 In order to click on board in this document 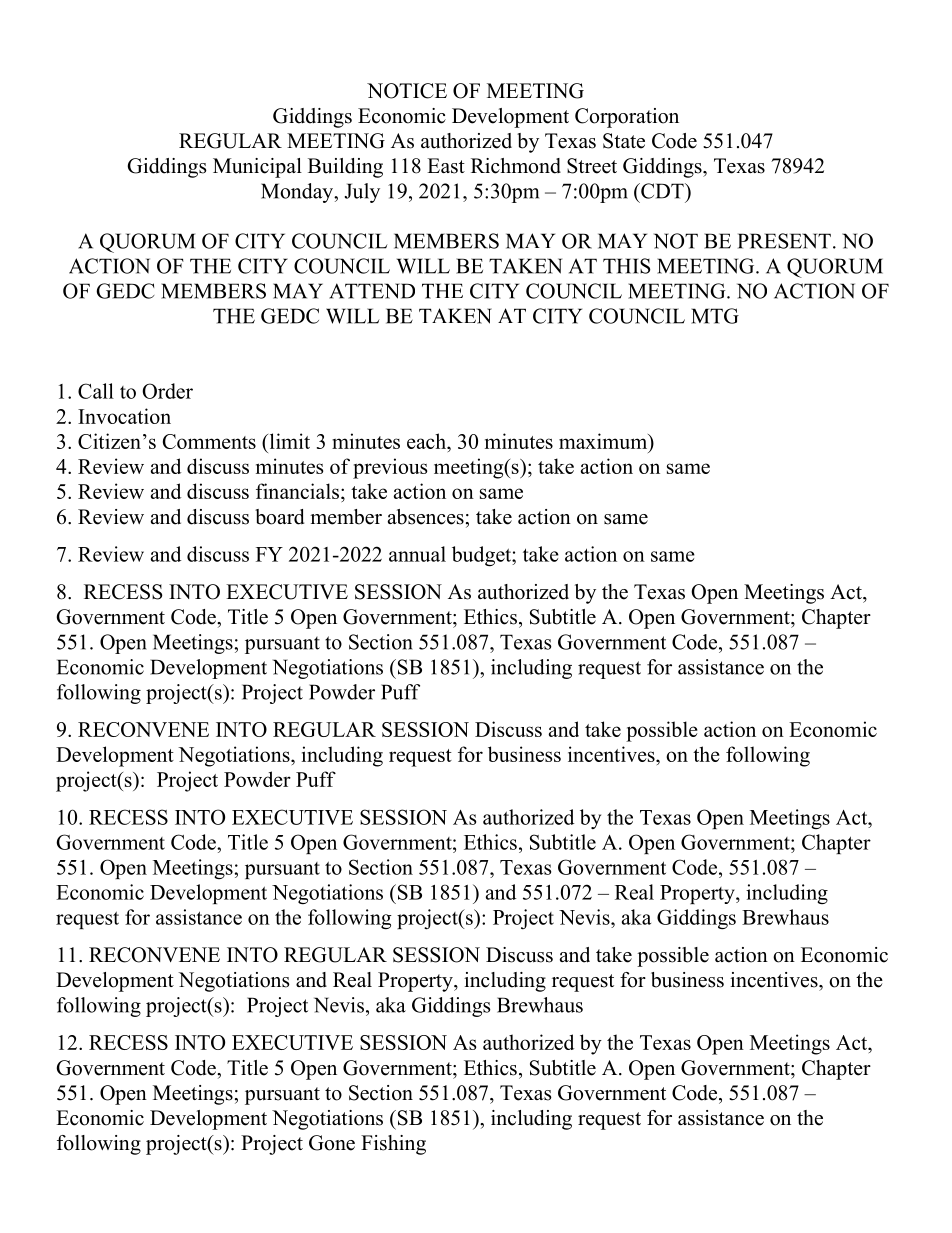, I will do `click(279, 517)`.
